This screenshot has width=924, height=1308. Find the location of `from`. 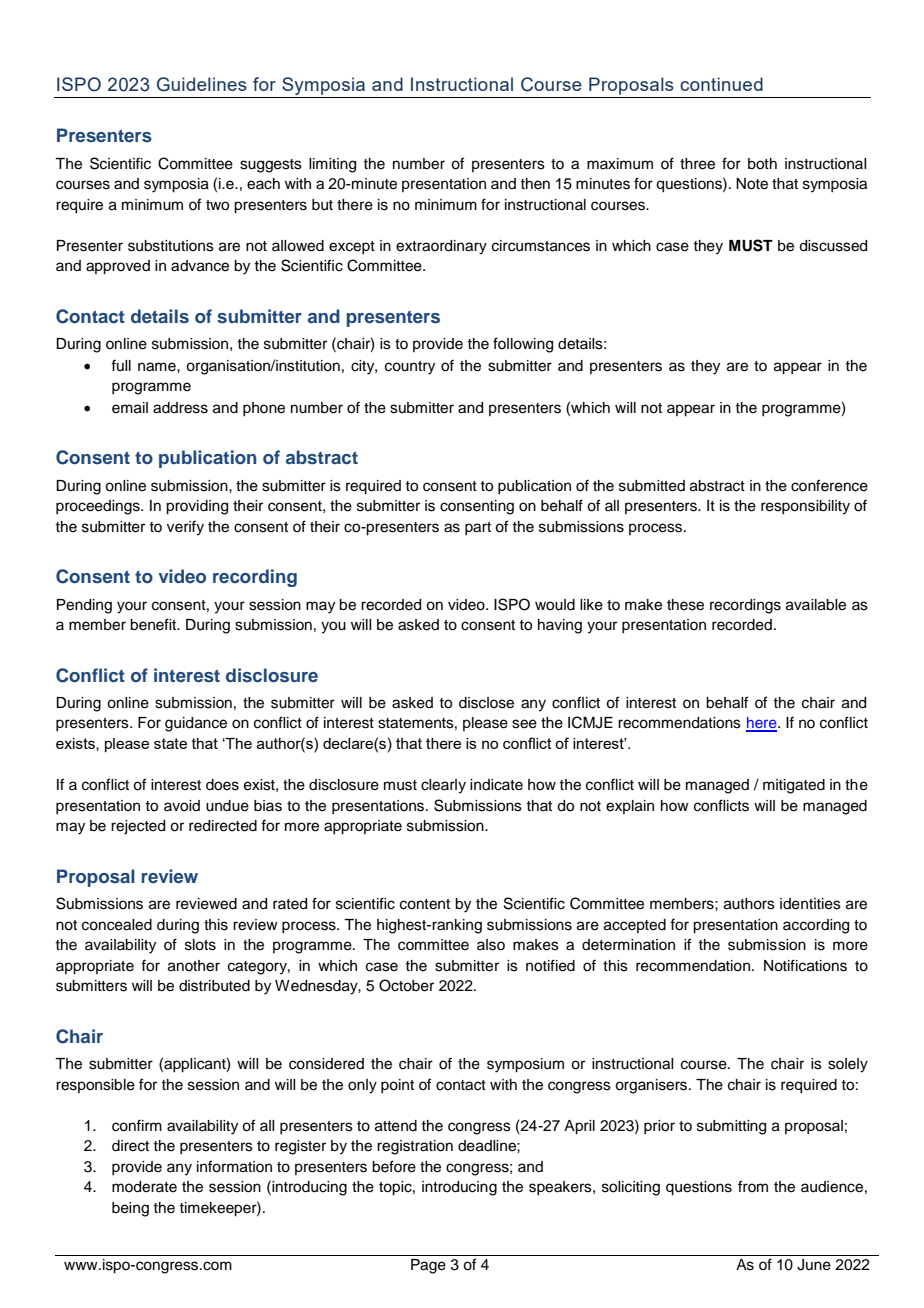

from is located at coordinates (753, 1186).
